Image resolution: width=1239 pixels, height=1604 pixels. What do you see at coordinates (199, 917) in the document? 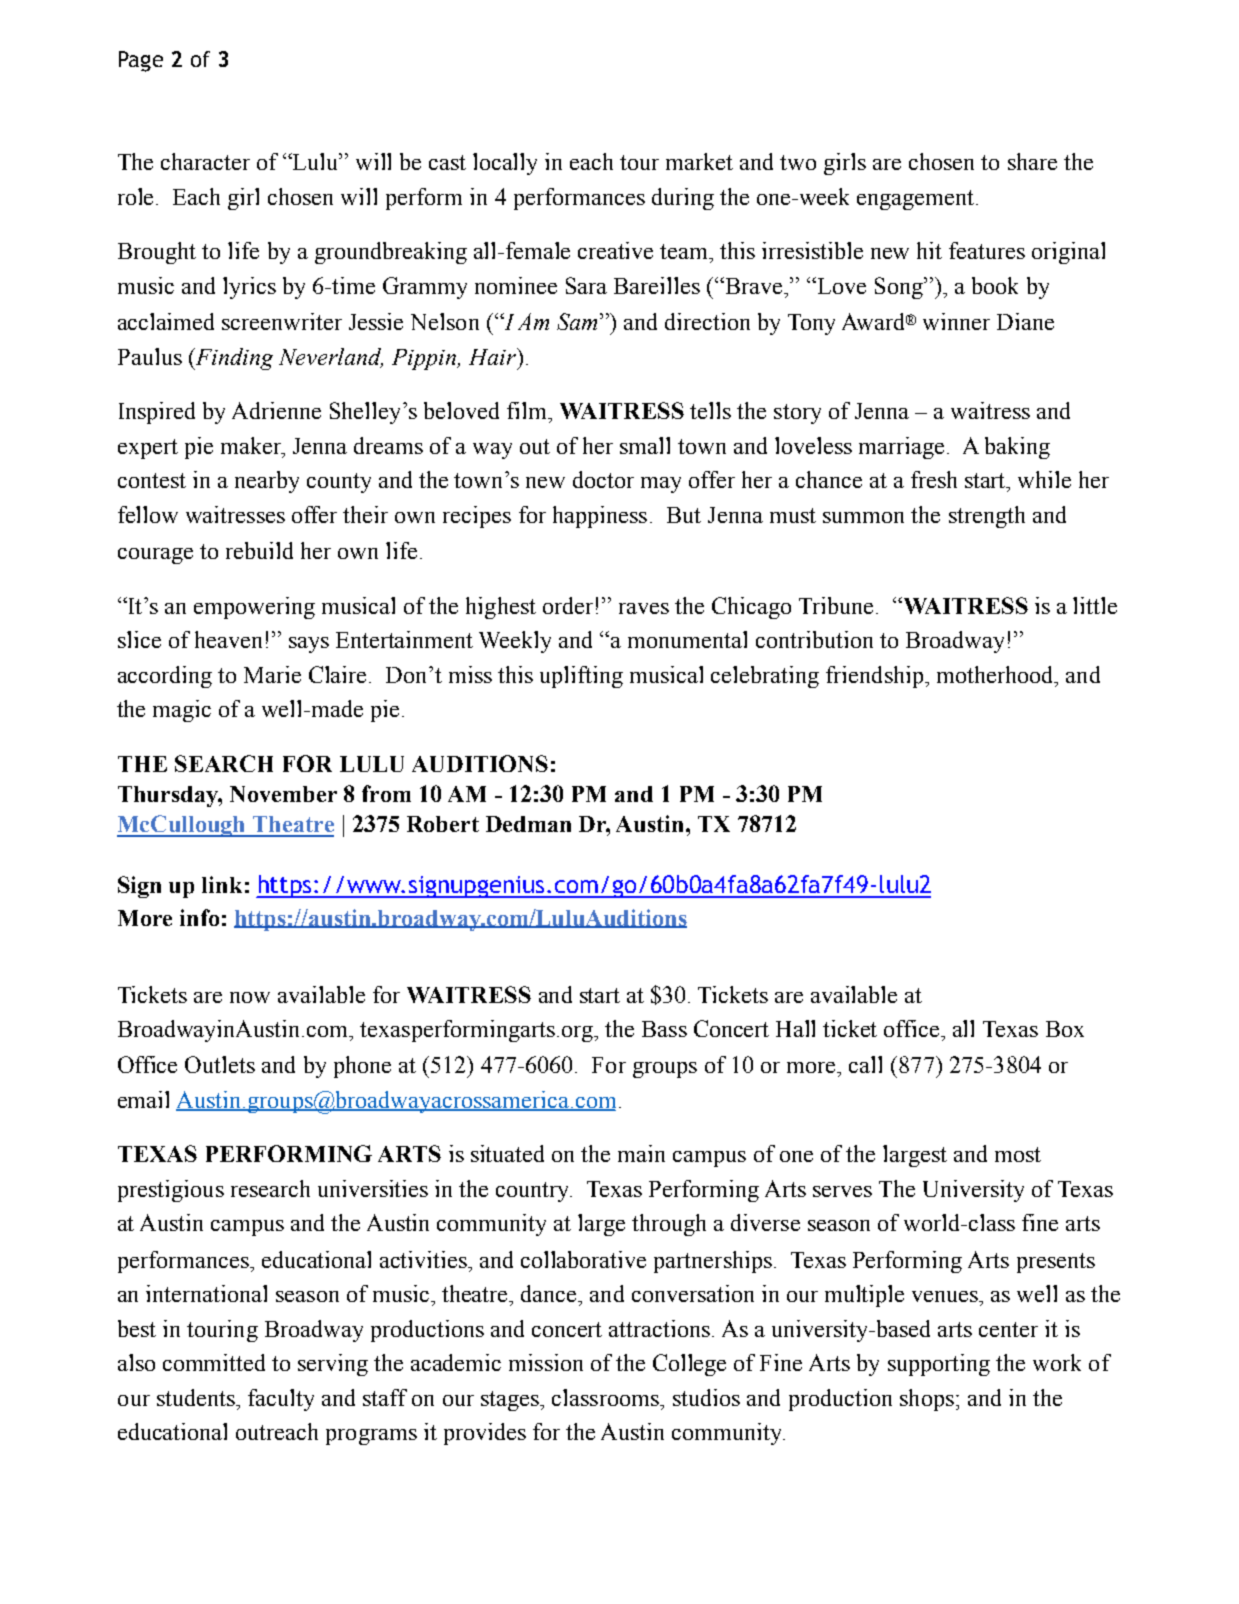
I see `info` at bounding box center [199, 917].
